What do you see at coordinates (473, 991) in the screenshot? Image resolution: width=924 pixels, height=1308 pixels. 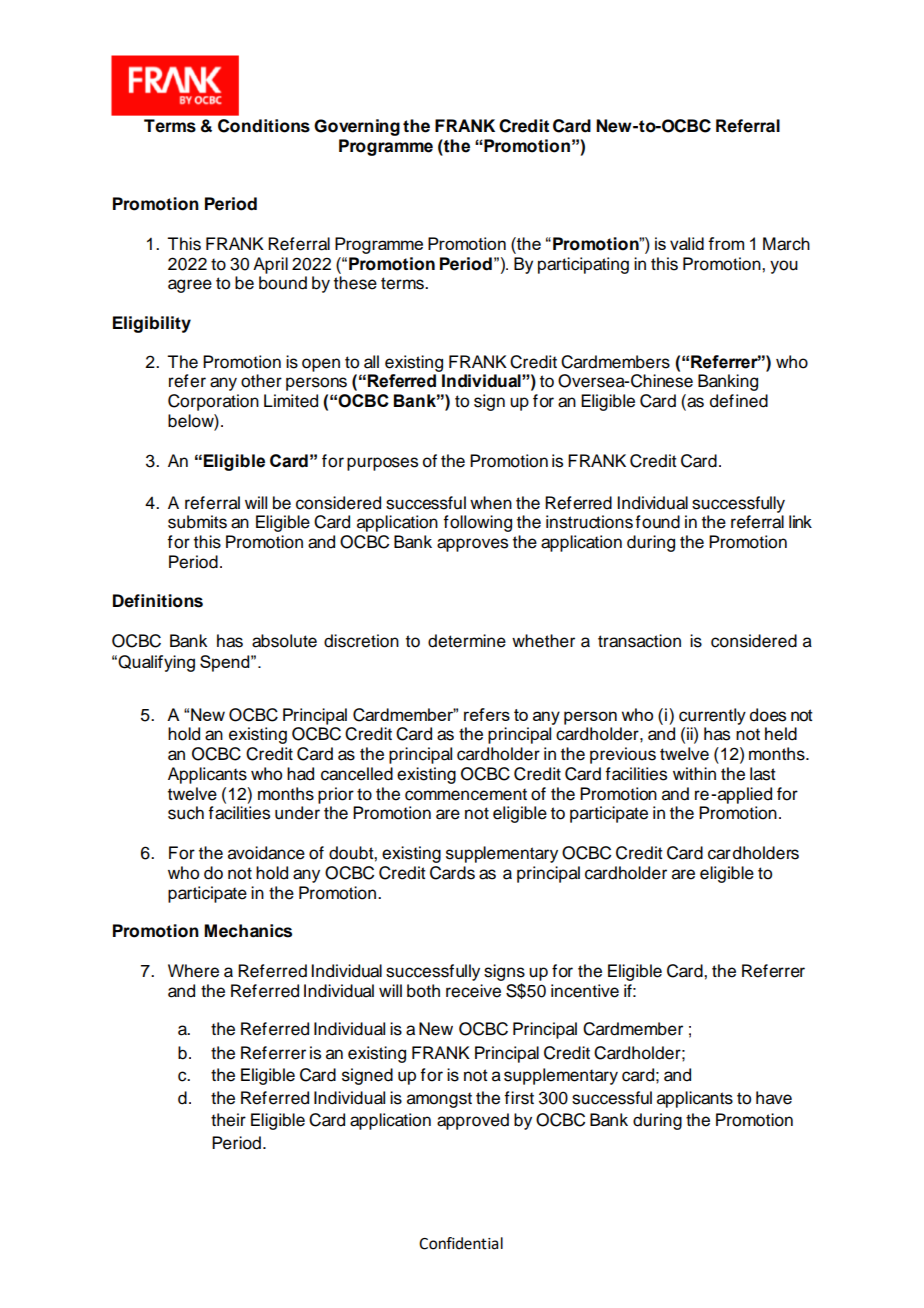 I see `receive` at bounding box center [473, 991].
